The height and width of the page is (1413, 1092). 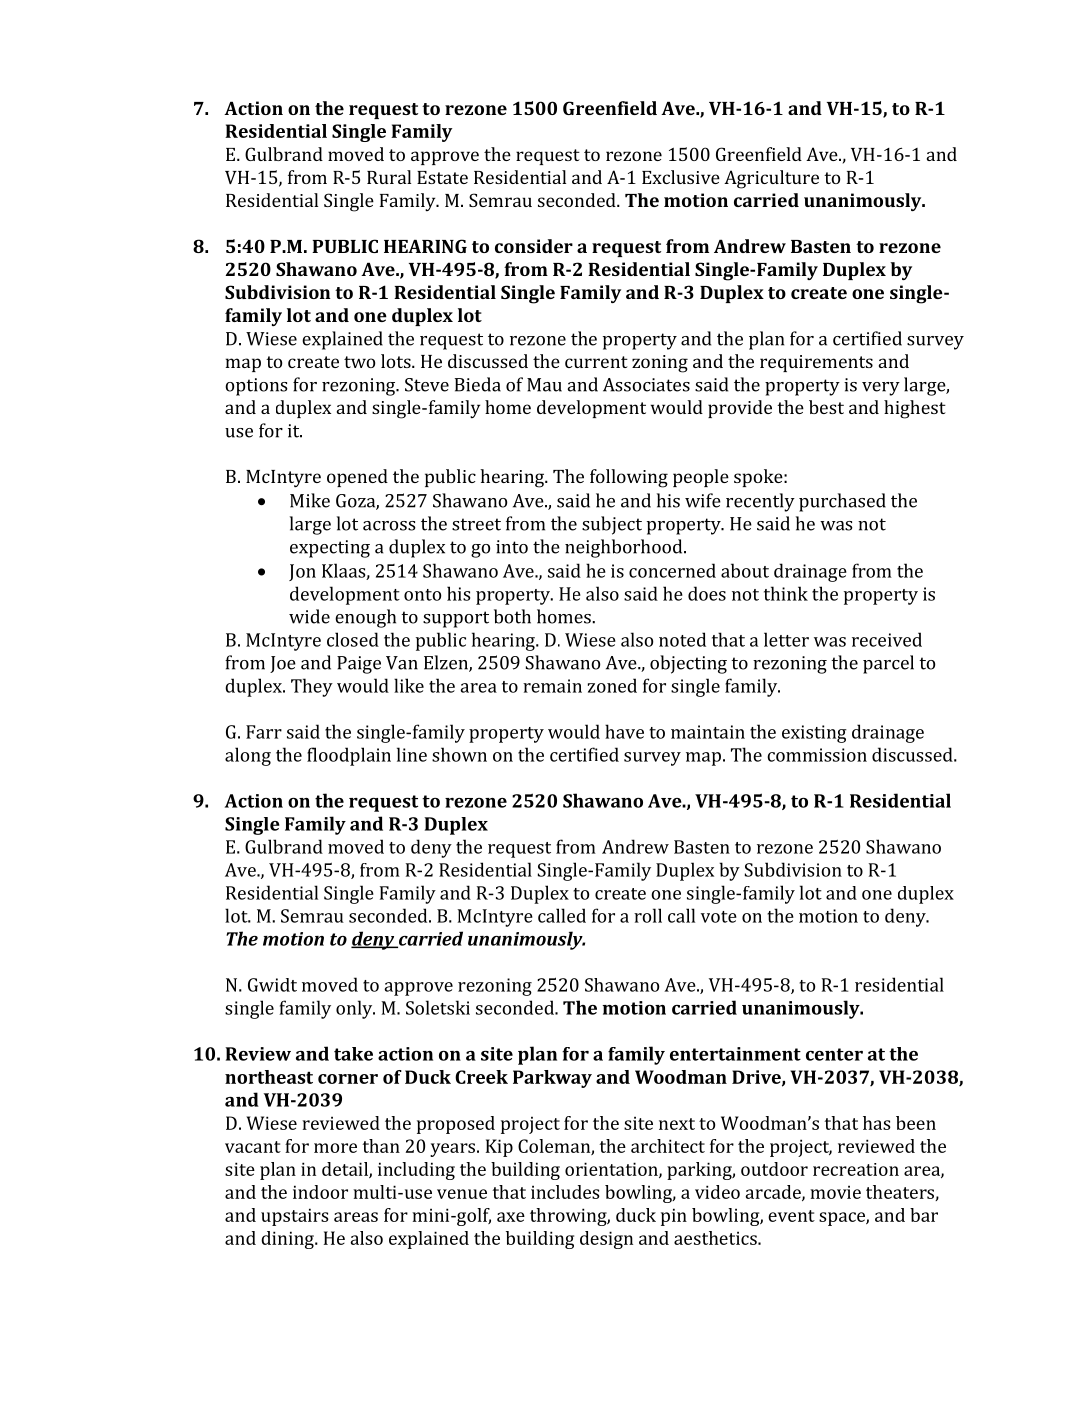 I want to click on indoor, so click(x=320, y=1192).
